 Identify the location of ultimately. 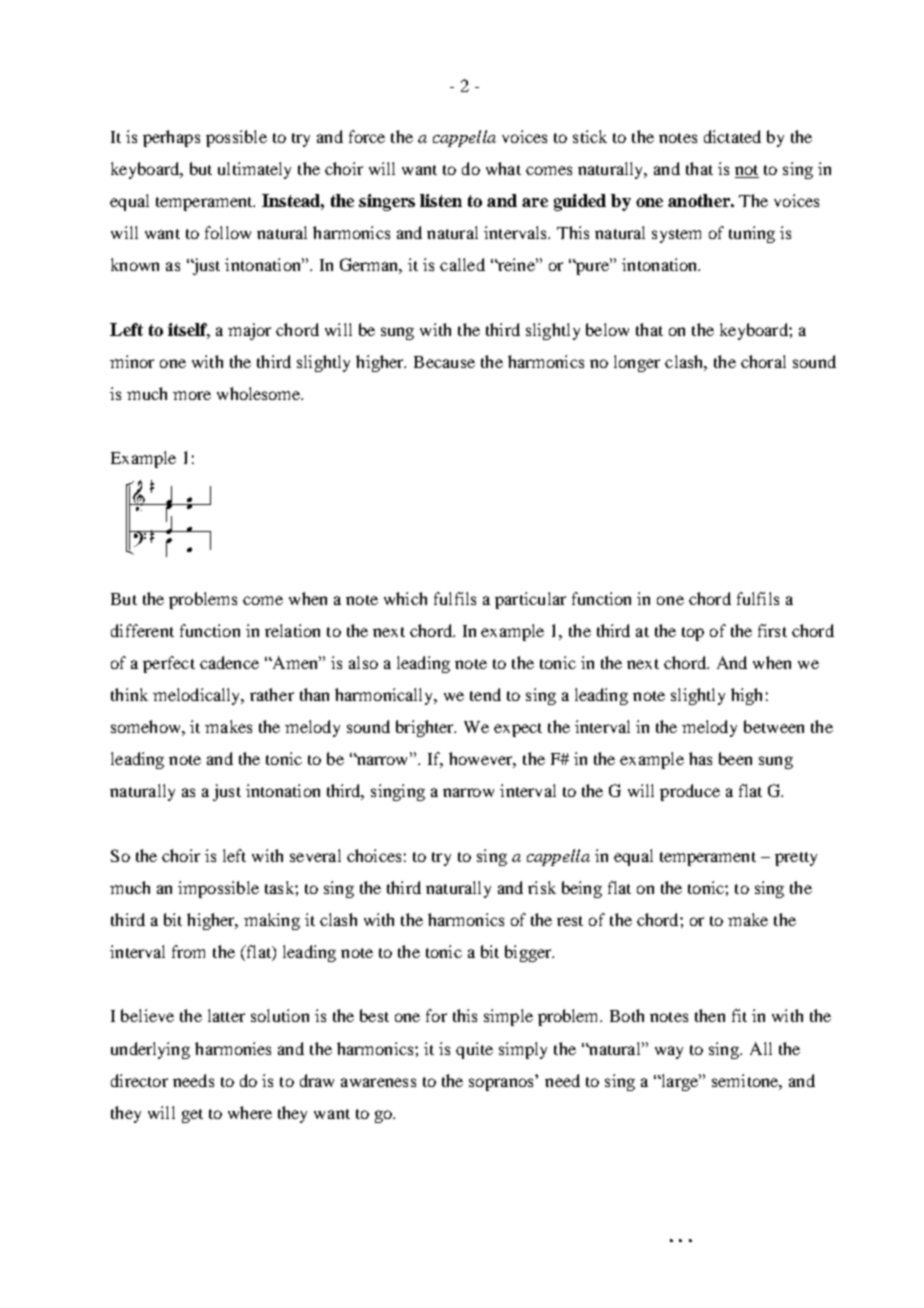
(254, 170).
